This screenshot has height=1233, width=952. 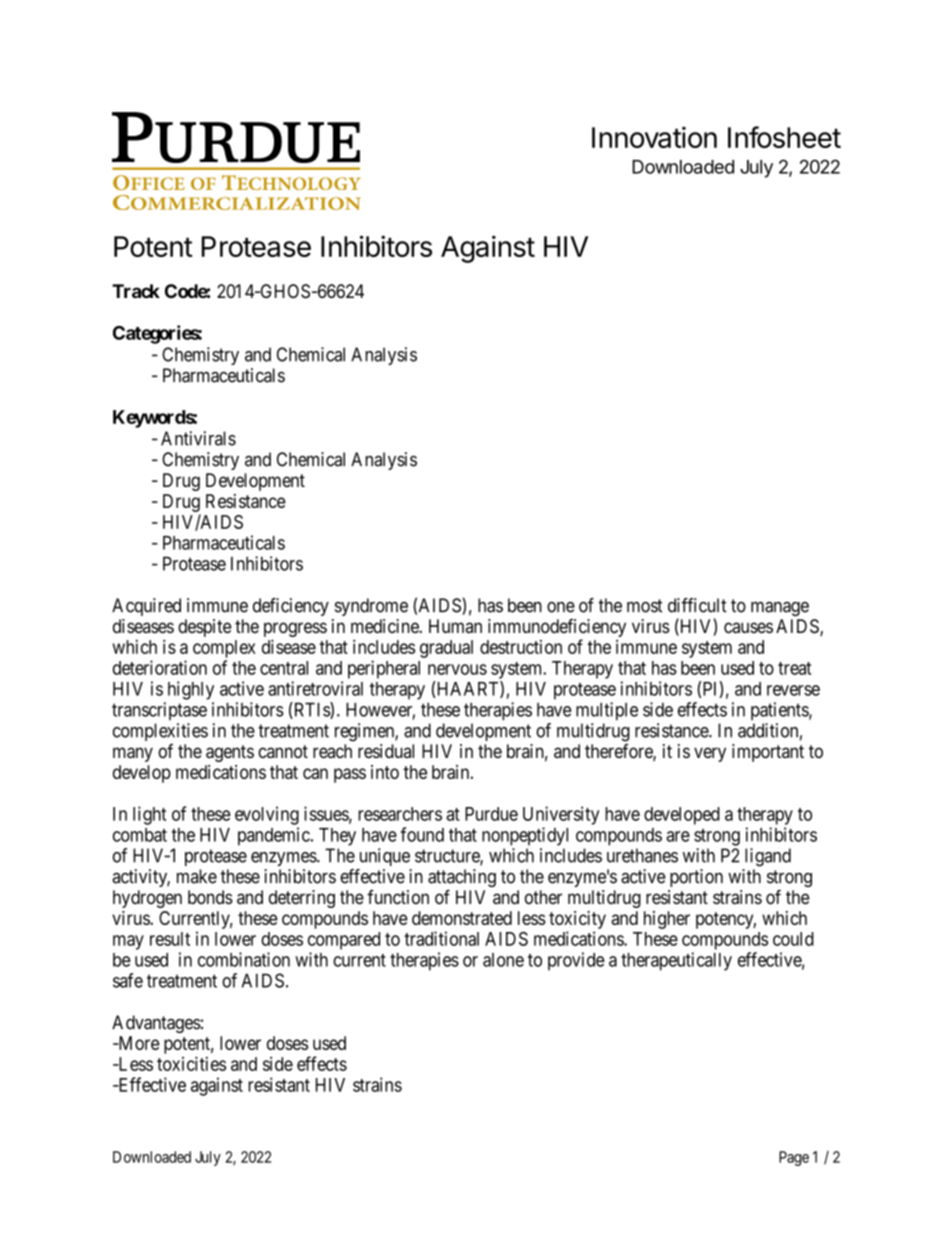 I want to click on gradual, so click(x=446, y=649).
